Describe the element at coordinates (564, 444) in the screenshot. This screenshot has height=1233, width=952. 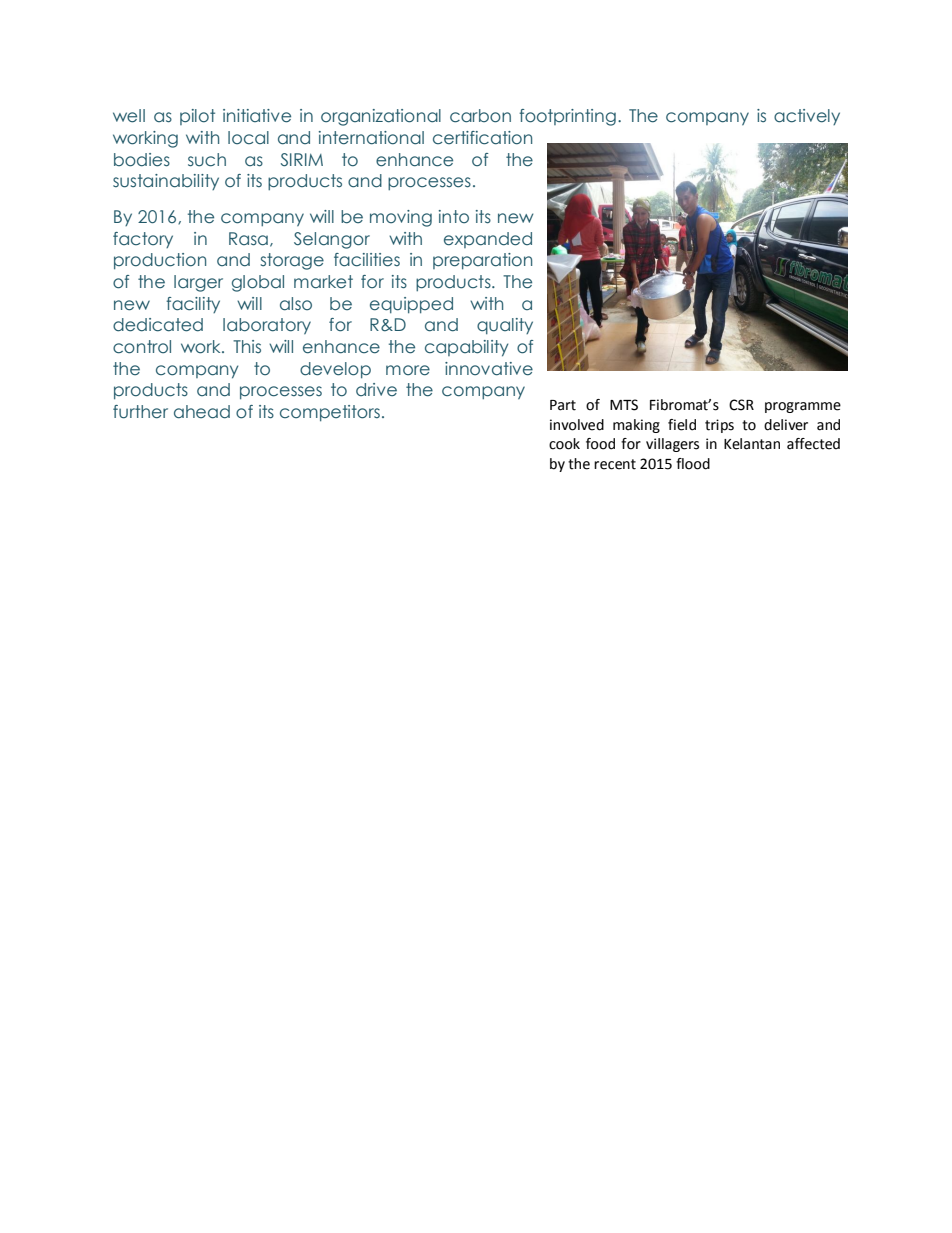
I see `cook` at that location.
